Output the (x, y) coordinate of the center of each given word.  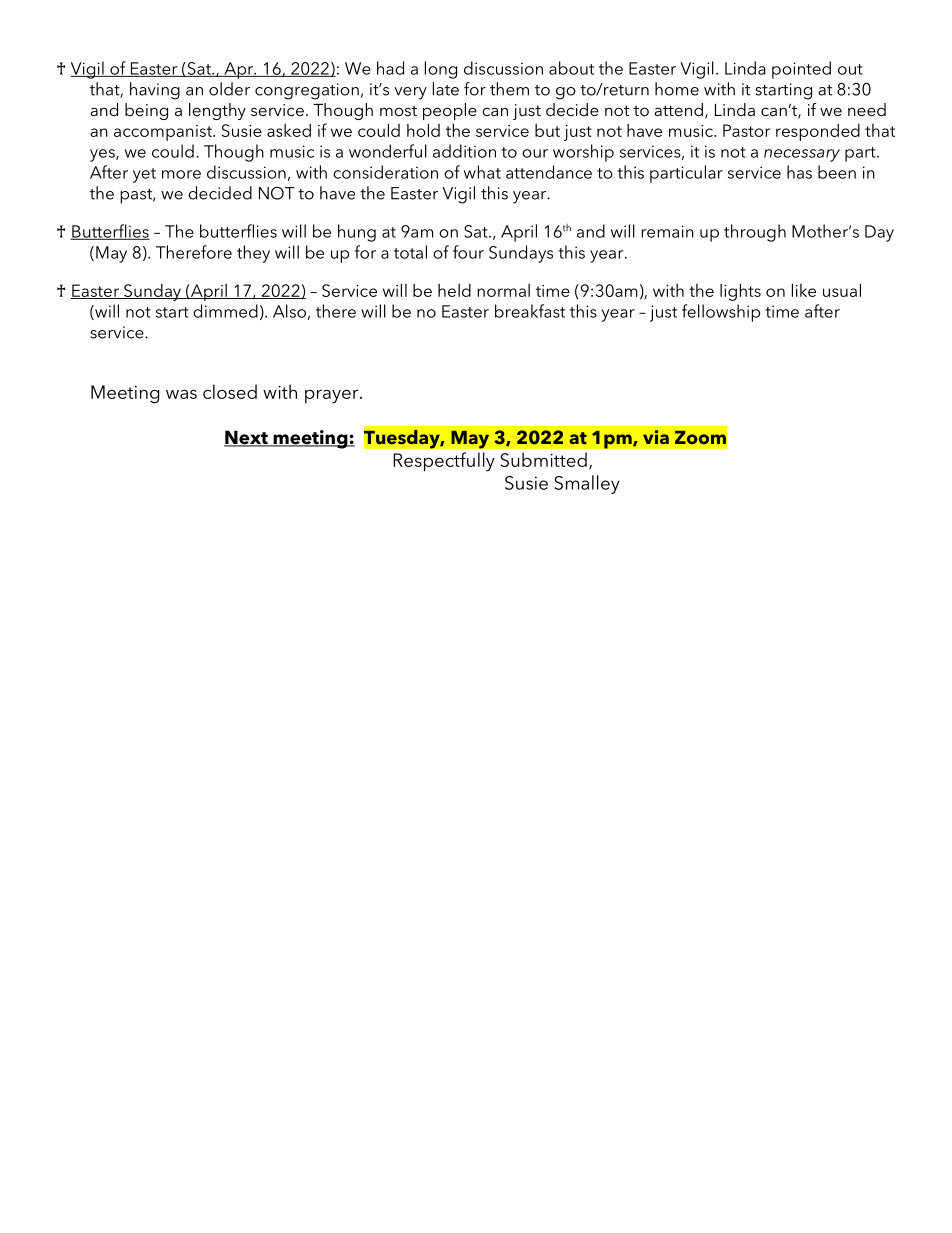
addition (464, 151)
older (229, 89)
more (181, 174)
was (181, 394)
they (253, 254)
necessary (802, 155)
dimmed (225, 311)
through (755, 233)
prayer (333, 396)
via (656, 437)
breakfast (530, 311)
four (468, 252)
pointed (801, 70)
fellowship (721, 313)
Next (247, 438)
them (509, 89)
